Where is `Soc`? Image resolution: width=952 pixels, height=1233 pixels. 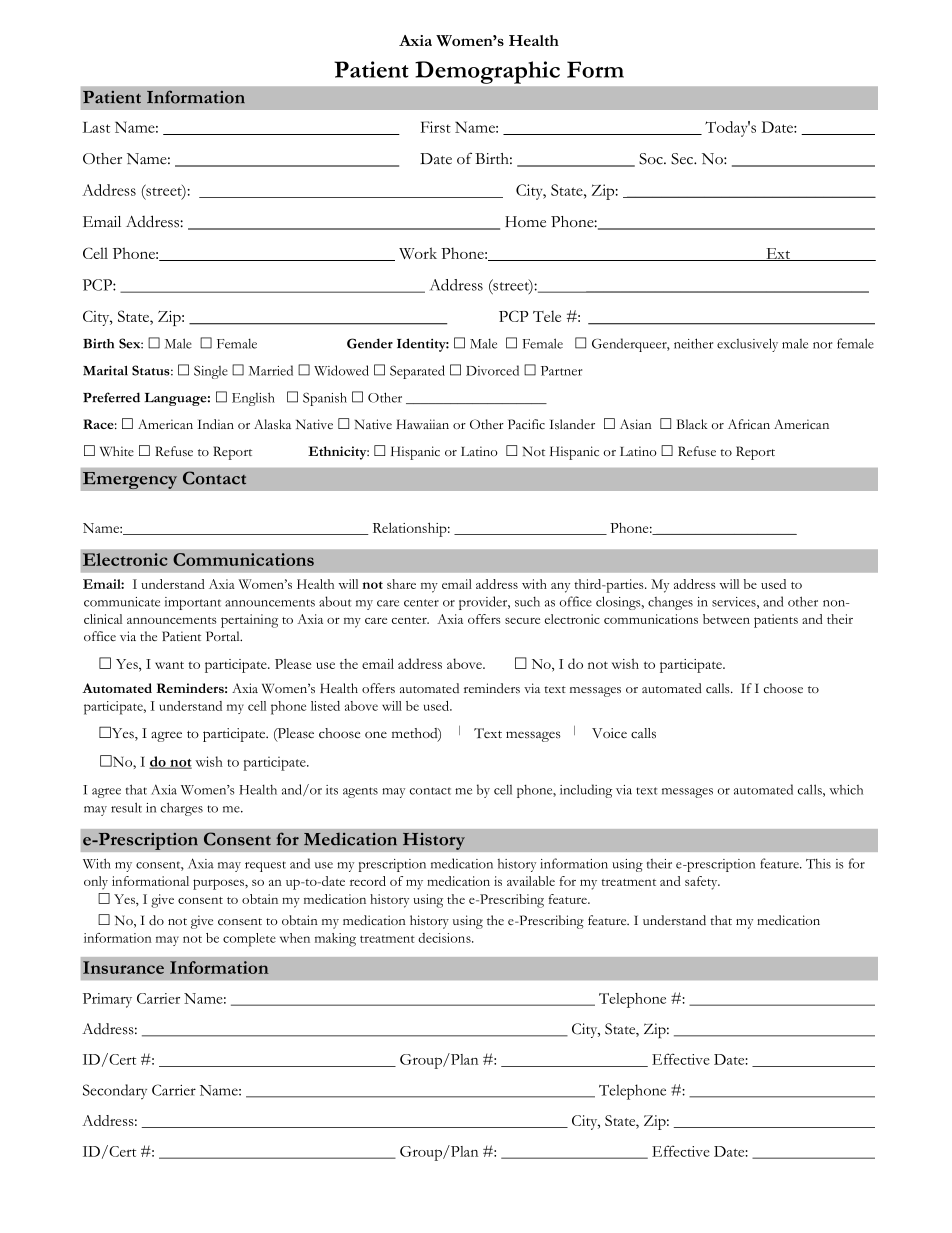
Soc is located at coordinates (652, 159).
